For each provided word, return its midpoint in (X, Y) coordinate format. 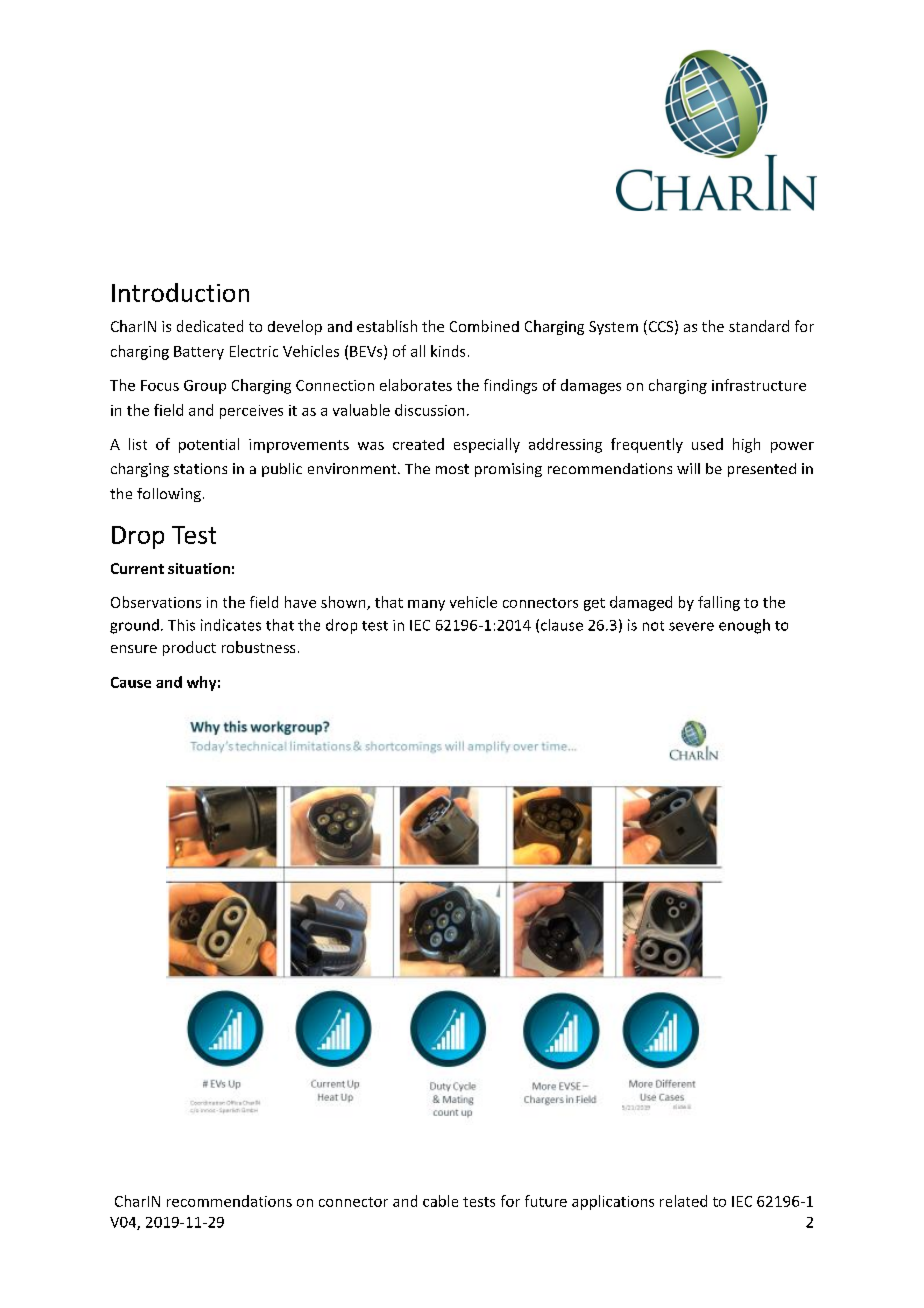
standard (759, 326)
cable (440, 1201)
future (546, 1201)
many (426, 605)
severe (691, 626)
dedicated (210, 326)
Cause (131, 682)
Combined (484, 326)
